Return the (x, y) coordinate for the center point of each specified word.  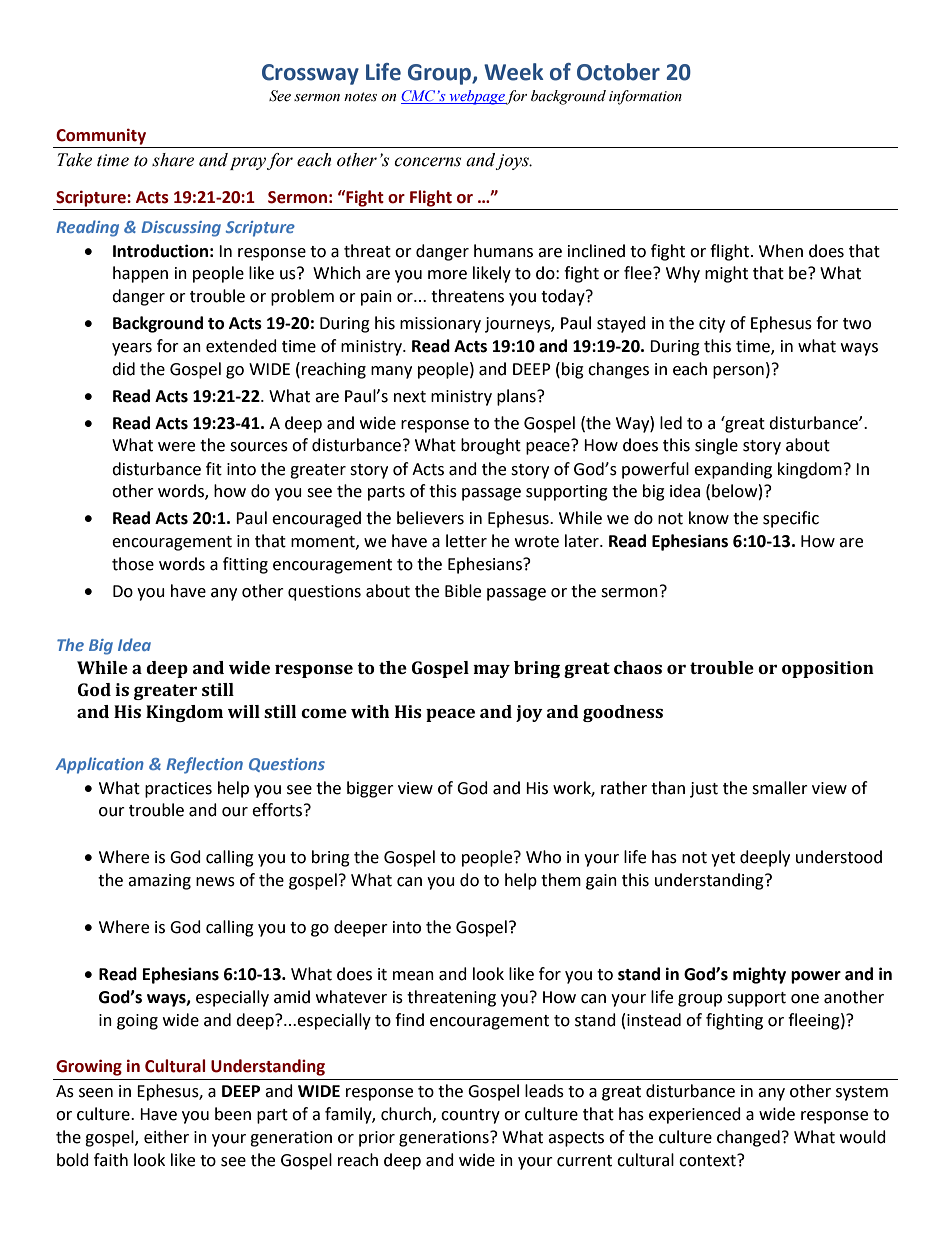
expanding (733, 470)
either (166, 1137)
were (176, 447)
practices (178, 790)
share (173, 160)
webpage (476, 97)
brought (491, 446)
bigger (370, 789)
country (470, 1116)
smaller (780, 788)
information (645, 97)
